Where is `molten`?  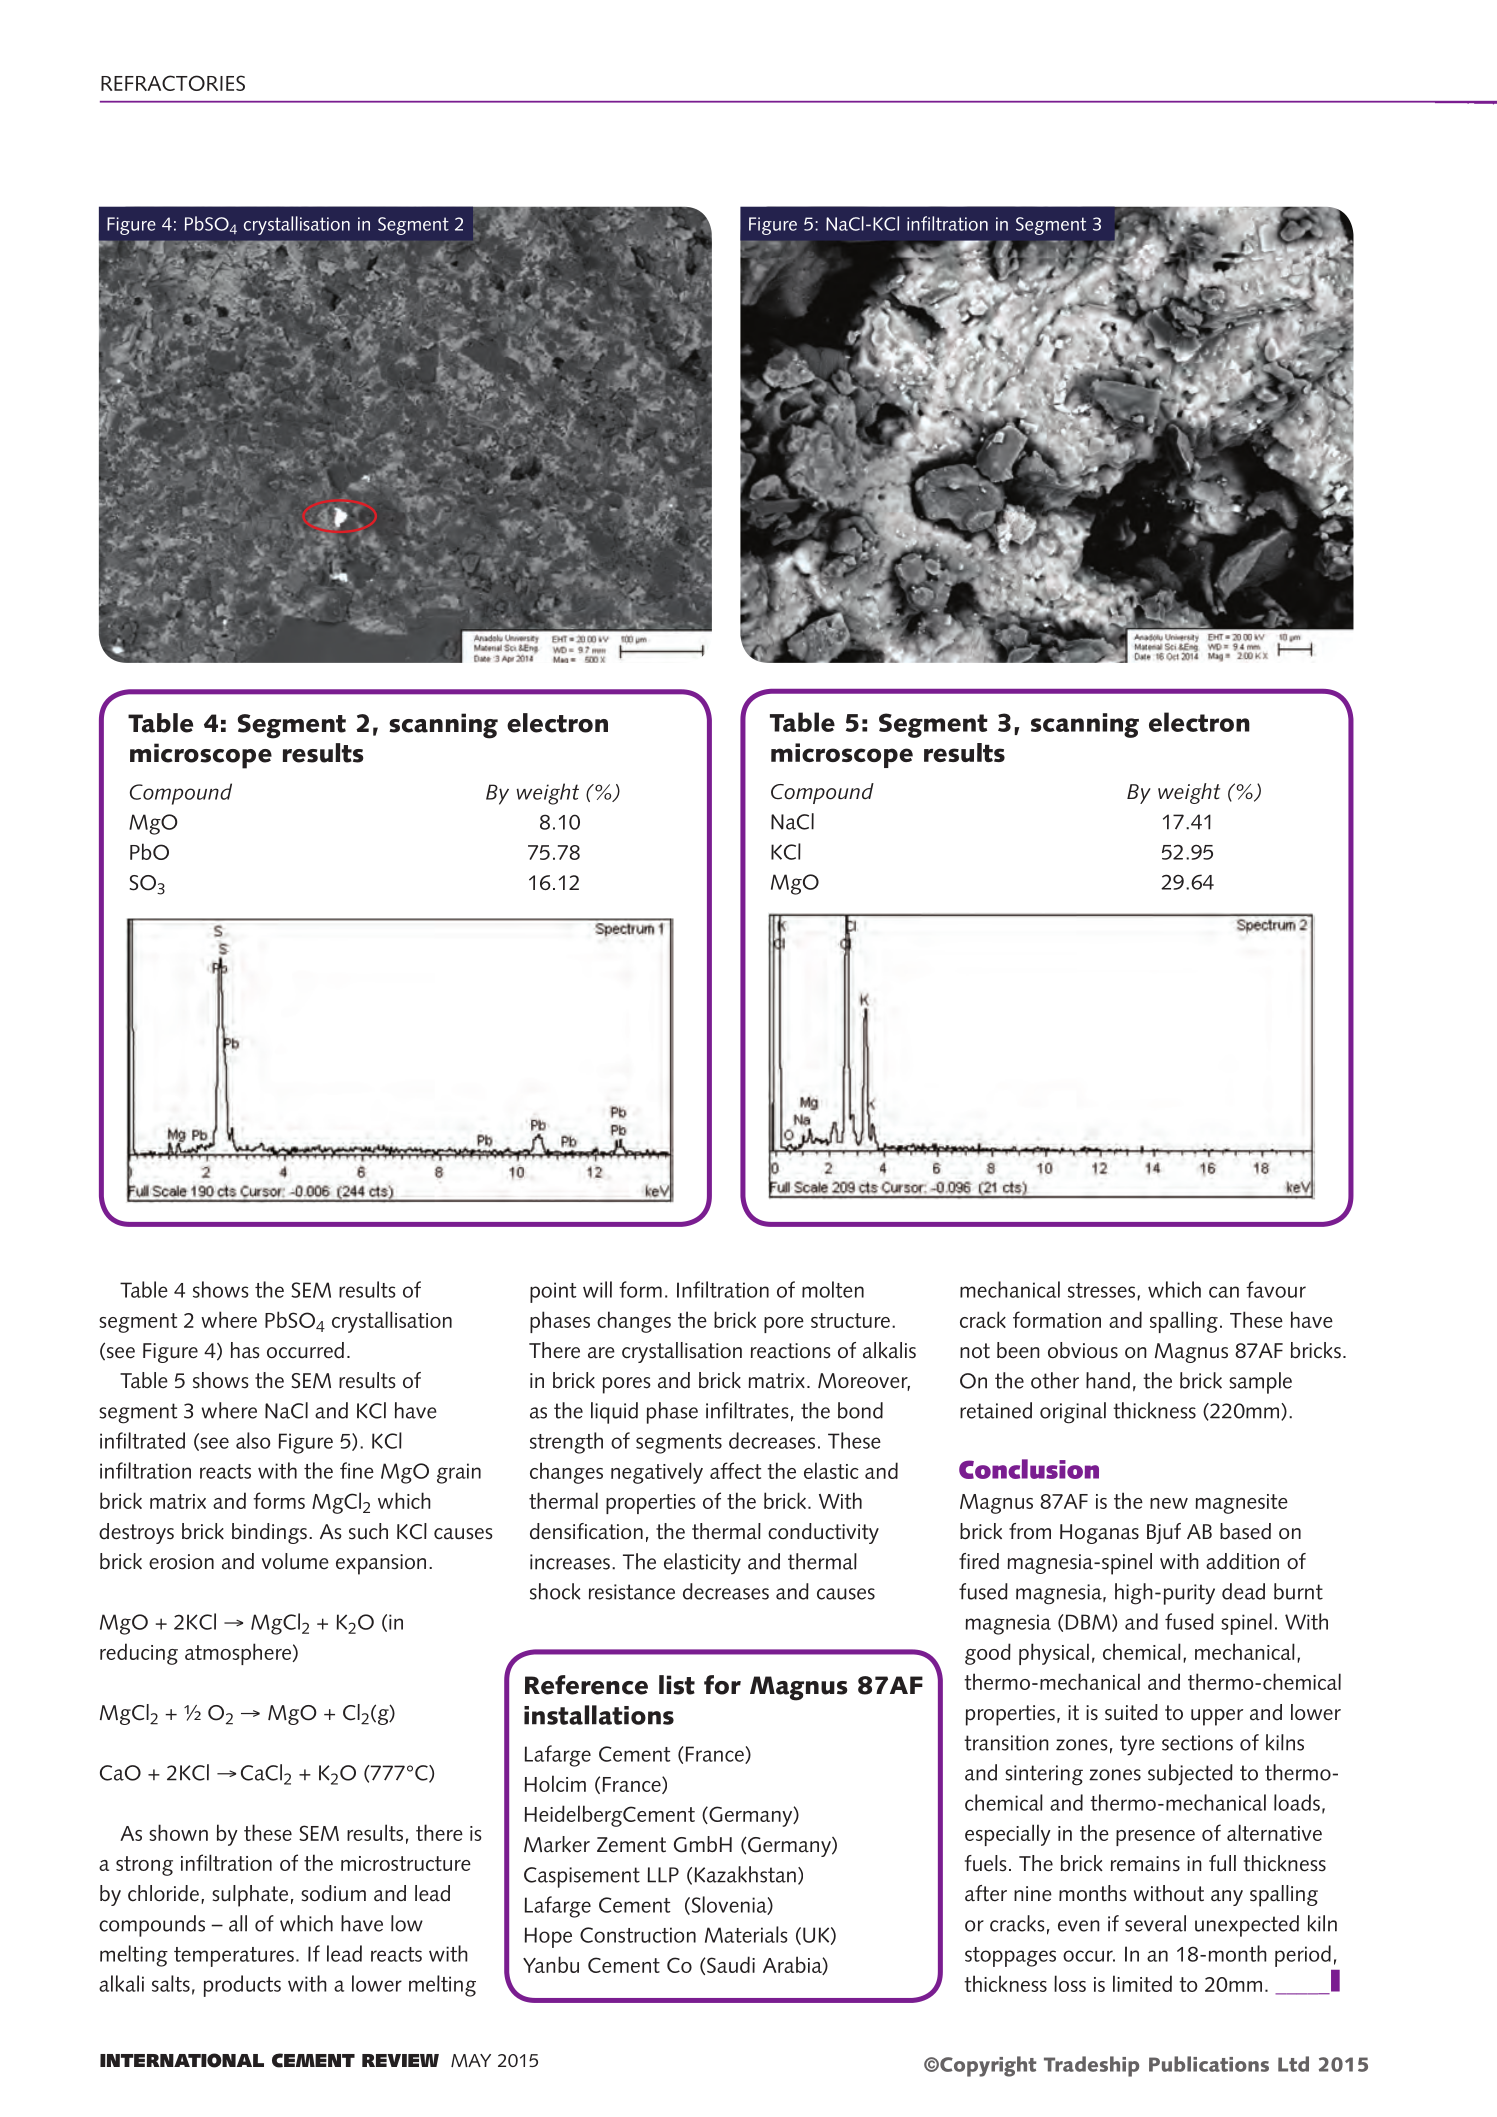 molten is located at coordinates (833, 1289).
